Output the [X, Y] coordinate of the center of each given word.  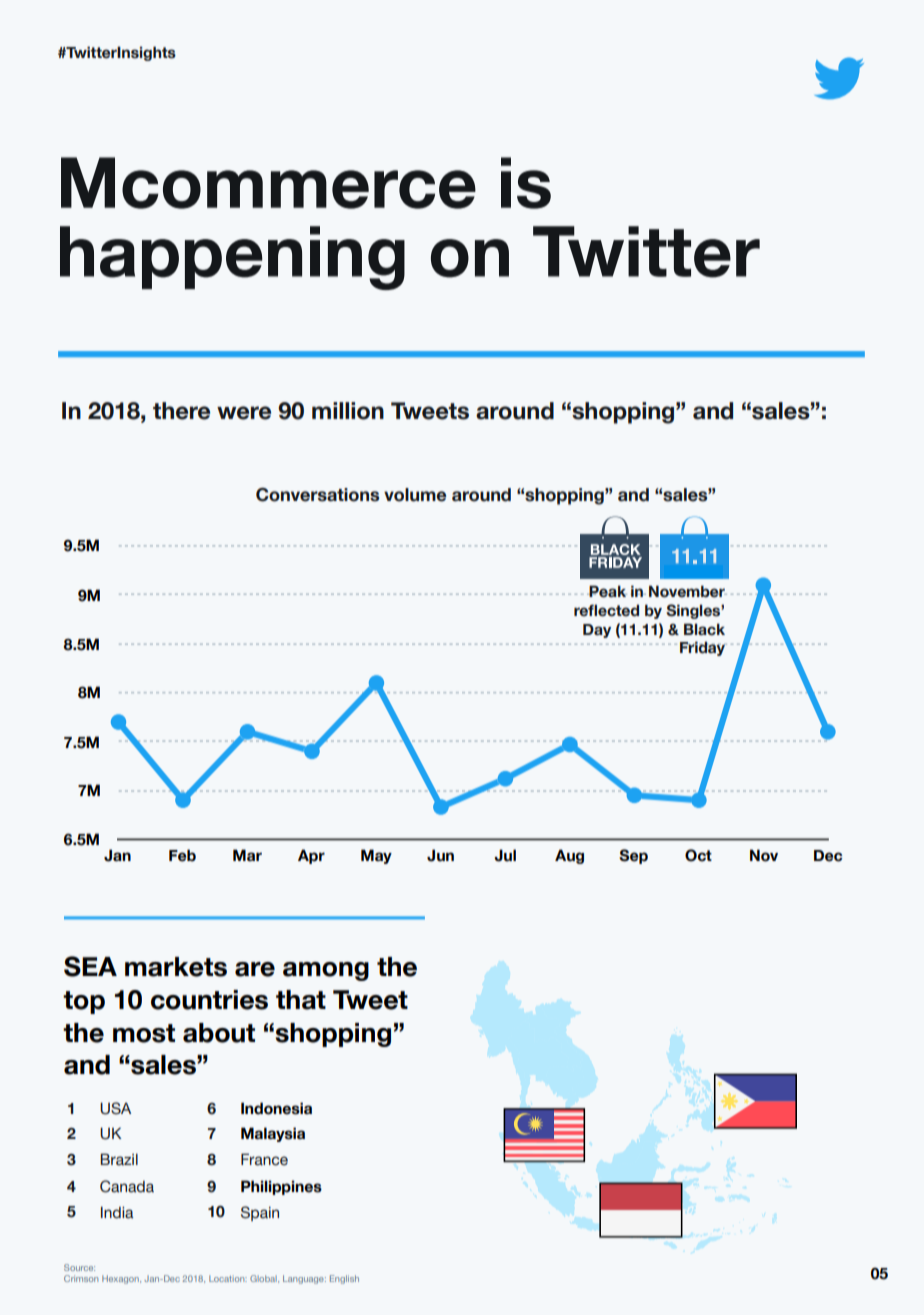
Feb [182, 855]
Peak [607, 591]
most [144, 1033]
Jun [440, 855]
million [348, 411]
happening [232, 258]
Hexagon [121, 1279]
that [301, 1000]
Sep [633, 856]
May [376, 856]
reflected [606, 610]
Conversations [317, 495]
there [181, 411]
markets [176, 967]
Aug [569, 856]
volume [415, 495]
